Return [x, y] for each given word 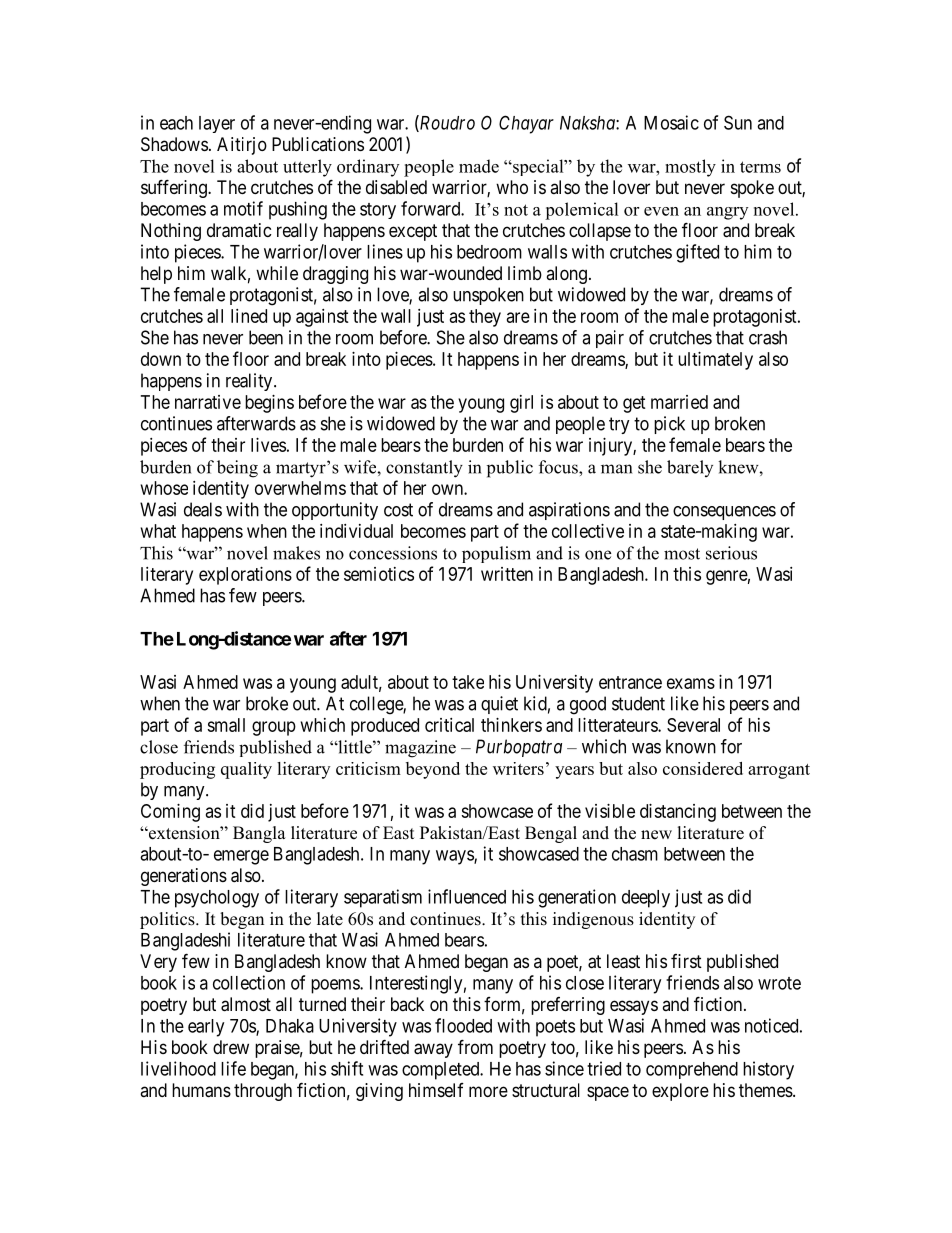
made [479, 166]
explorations [245, 576]
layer [217, 124]
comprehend [692, 1070]
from [475, 1046]
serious [731, 553]
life [233, 1068]
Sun [738, 122]
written [507, 574]
